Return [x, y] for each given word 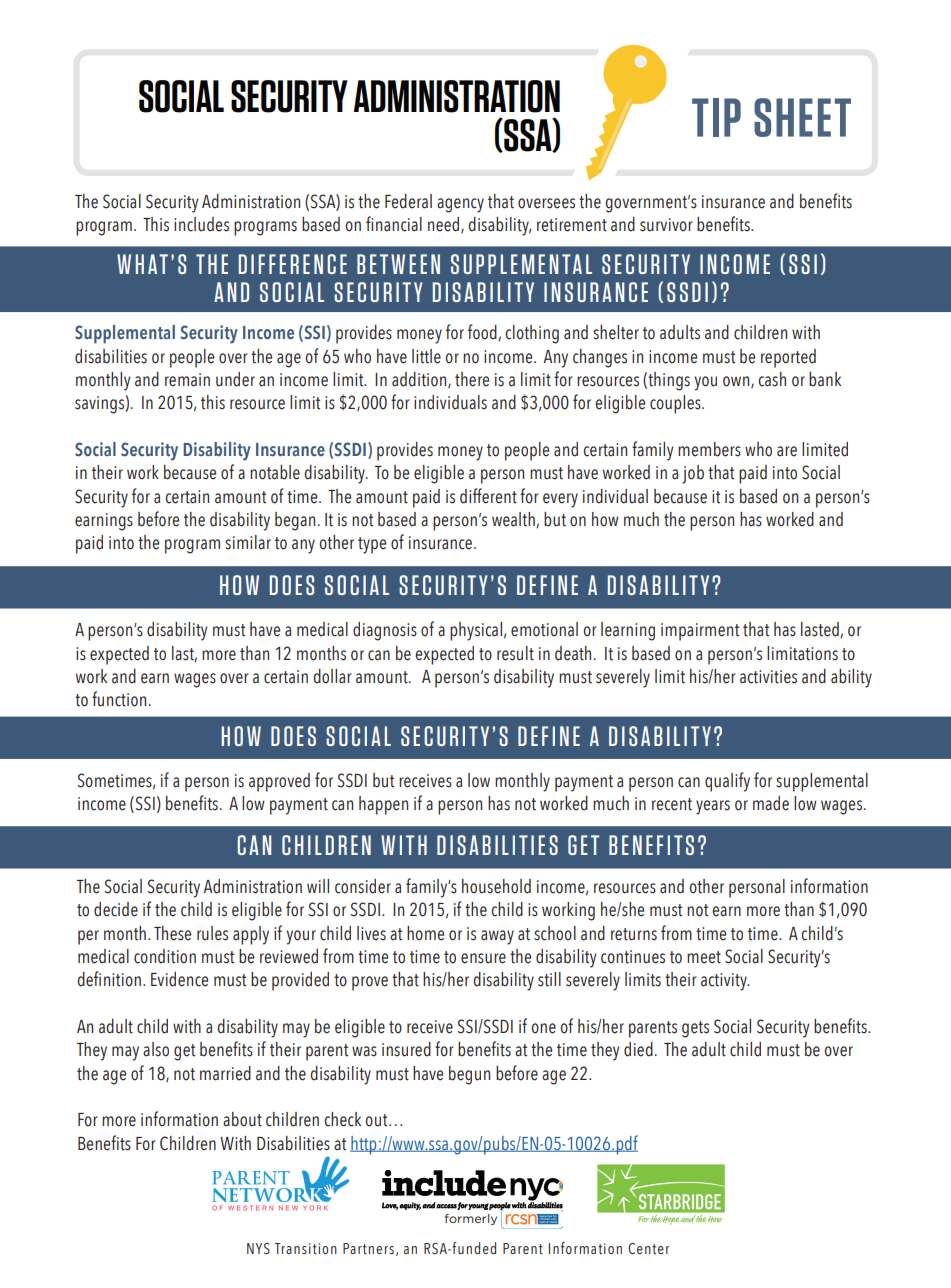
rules [212, 933]
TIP [716, 117]
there [472, 379]
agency [460, 205]
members [709, 449]
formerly [471, 1219]
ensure [483, 958]
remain [187, 380]
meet [704, 957]
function [119, 699]
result [515, 653]
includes [201, 224]
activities [768, 677]
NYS [258, 1249]
